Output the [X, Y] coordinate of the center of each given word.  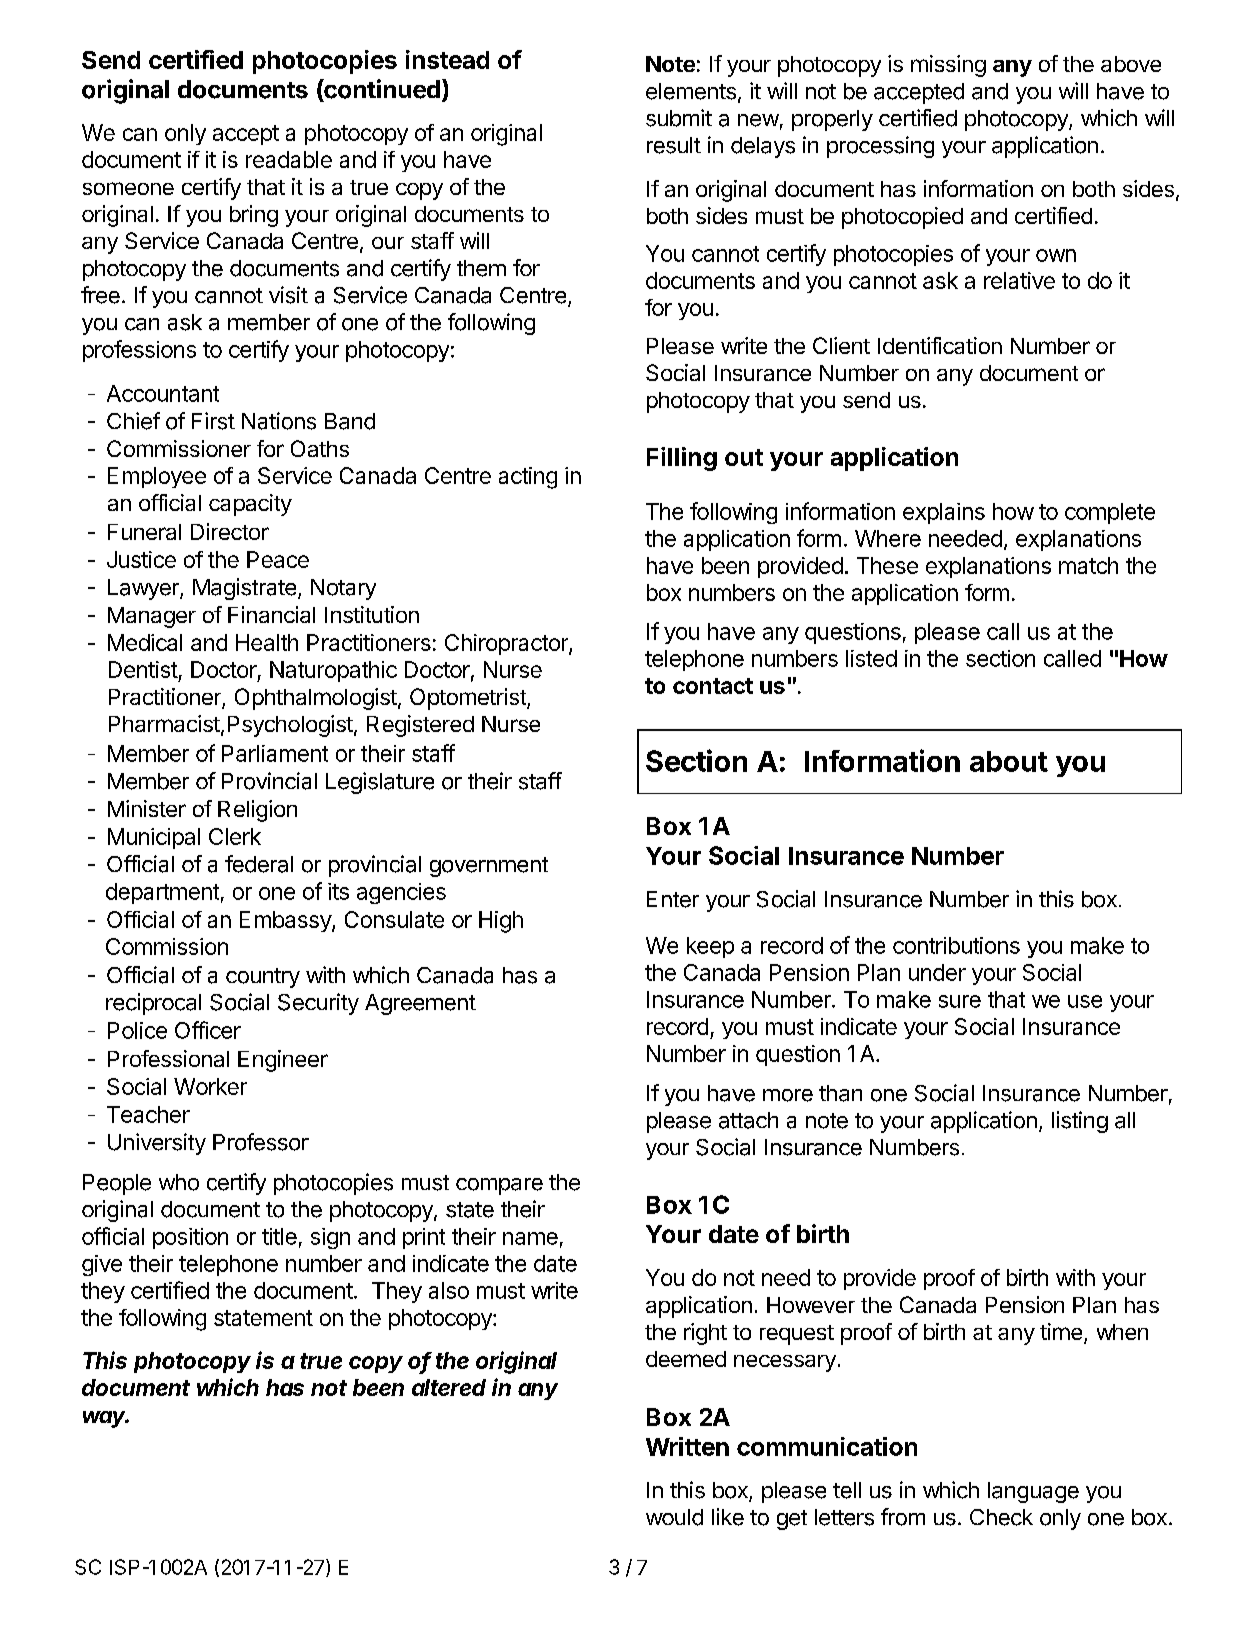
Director [230, 531]
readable [289, 159]
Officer [208, 1030]
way [106, 1419]
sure [960, 1001]
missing [948, 66]
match [1088, 565]
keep [710, 947]
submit [679, 118]
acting [528, 478]
